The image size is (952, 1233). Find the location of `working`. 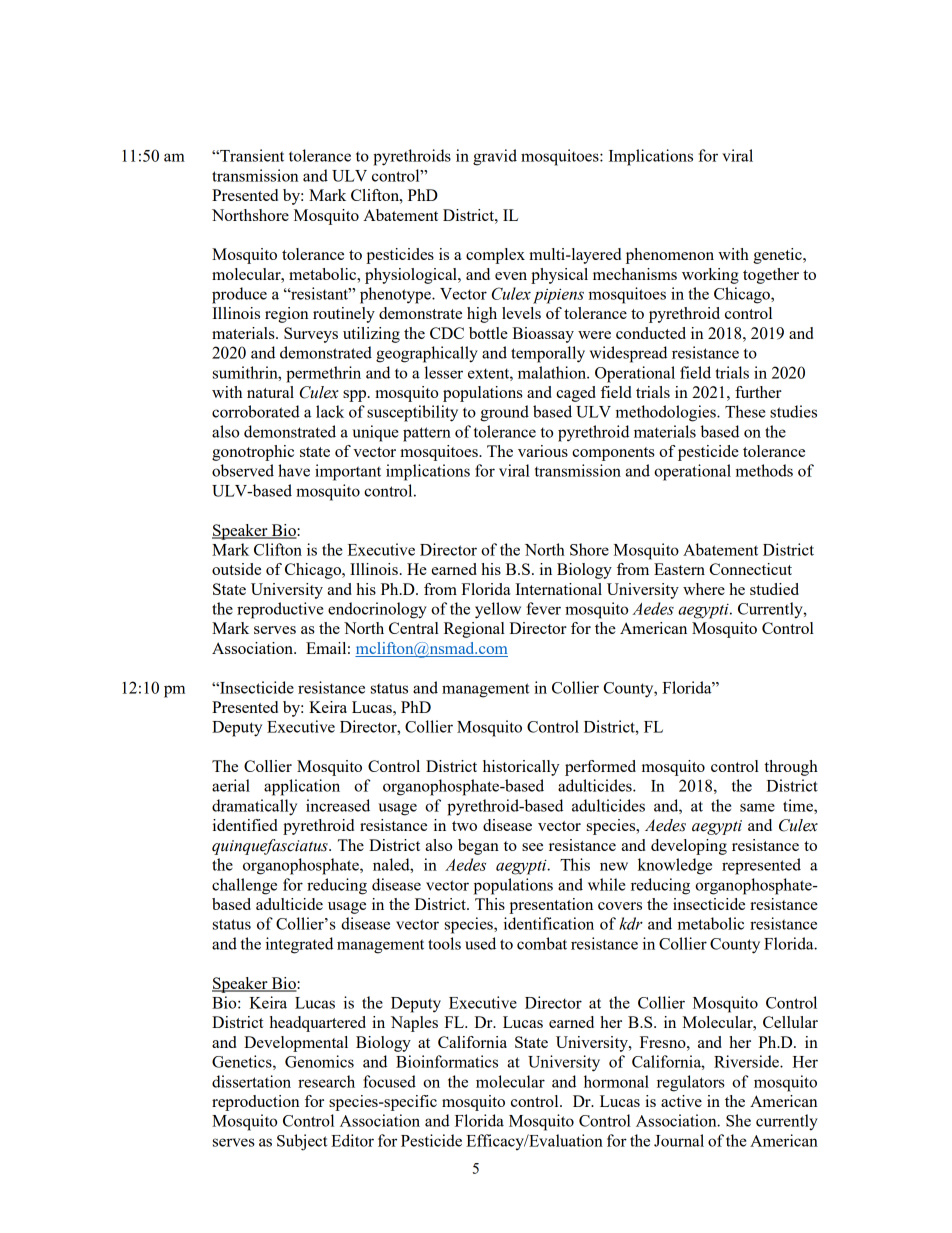

working is located at coordinates (710, 276).
